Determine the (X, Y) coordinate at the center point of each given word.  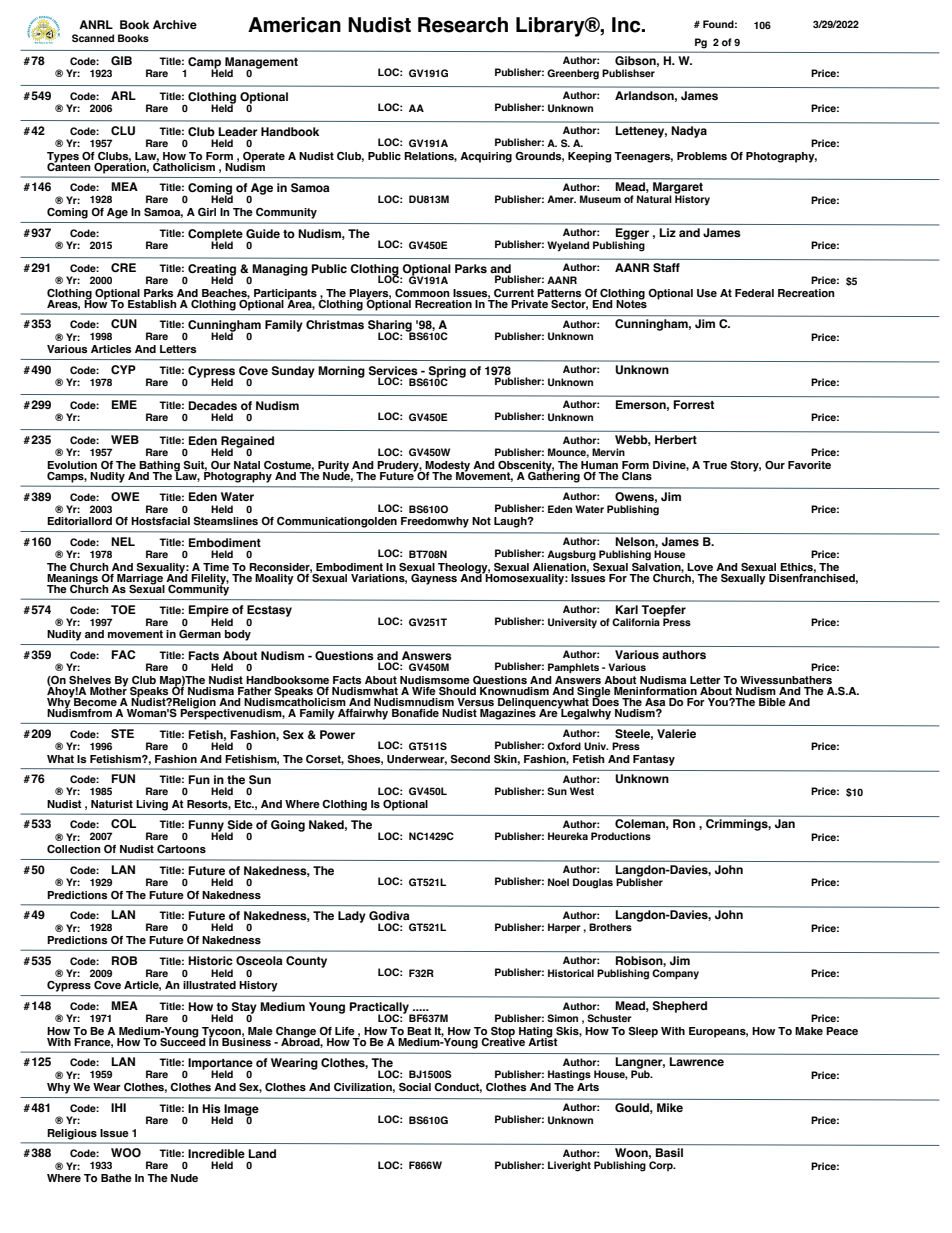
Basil (669, 1152)
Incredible (216, 1153)
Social (415, 1087)
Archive (175, 24)
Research (463, 25)
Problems (702, 156)
